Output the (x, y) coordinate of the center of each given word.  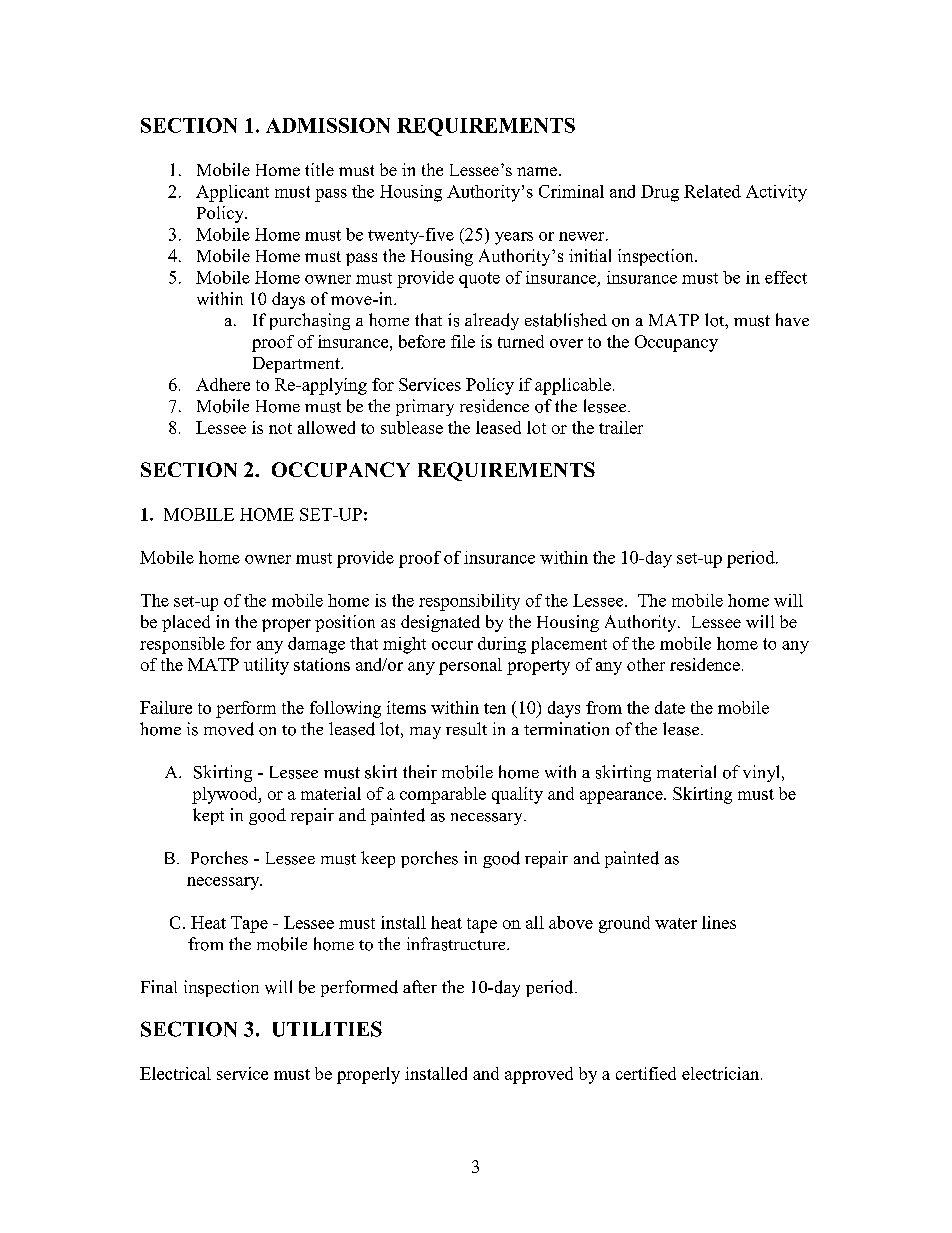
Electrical (175, 1073)
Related (712, 191)
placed (186, 623)
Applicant (232, 193)
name (538, 171)
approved (539, 1075)
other (646, 664)
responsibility (469, 602)
